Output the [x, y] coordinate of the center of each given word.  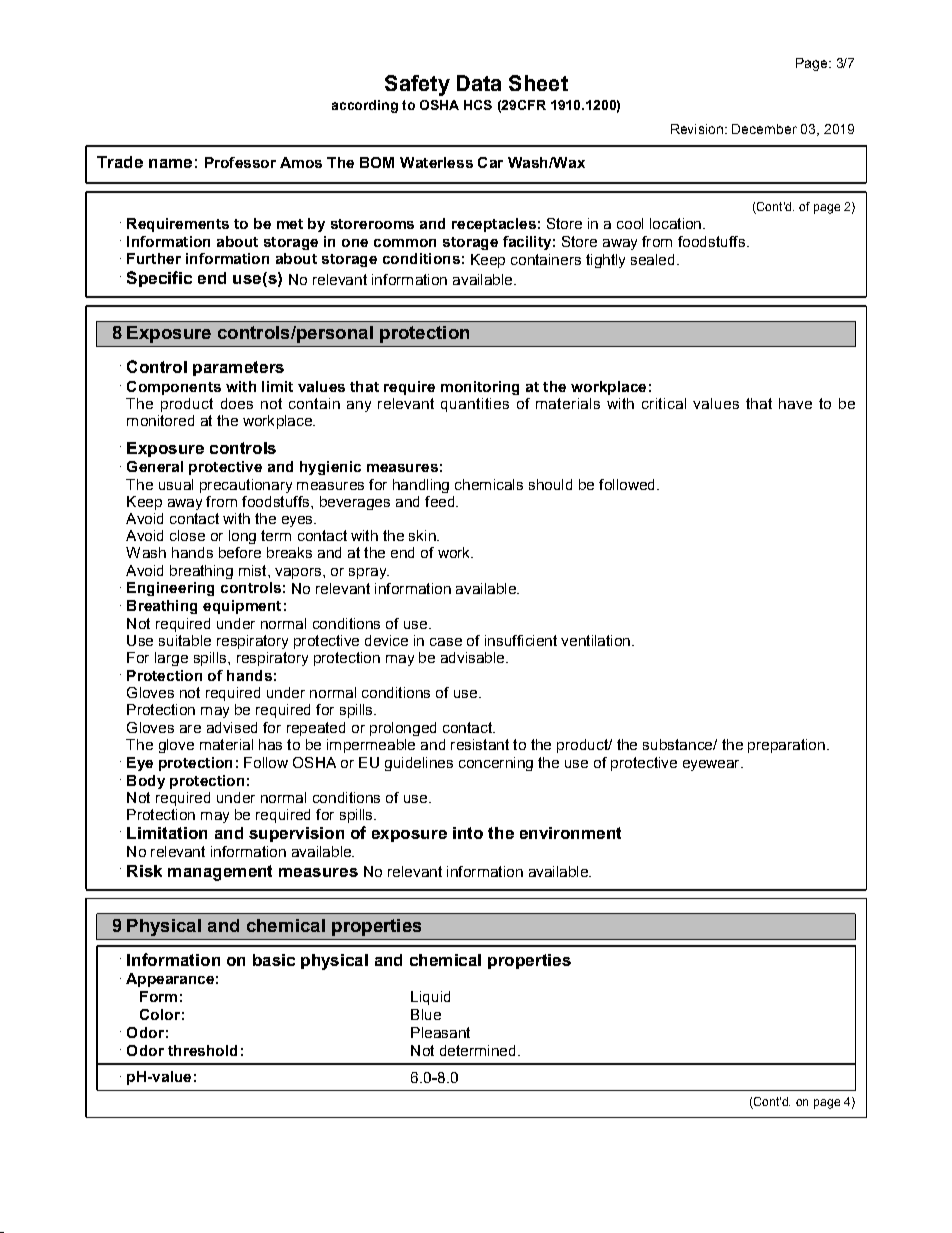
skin [423, 535]
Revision [697, 129]
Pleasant [440, 1032]
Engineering [170, 589]
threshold [202, 1050]
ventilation [595, 640]
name [170, 163]
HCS [478, 105]
